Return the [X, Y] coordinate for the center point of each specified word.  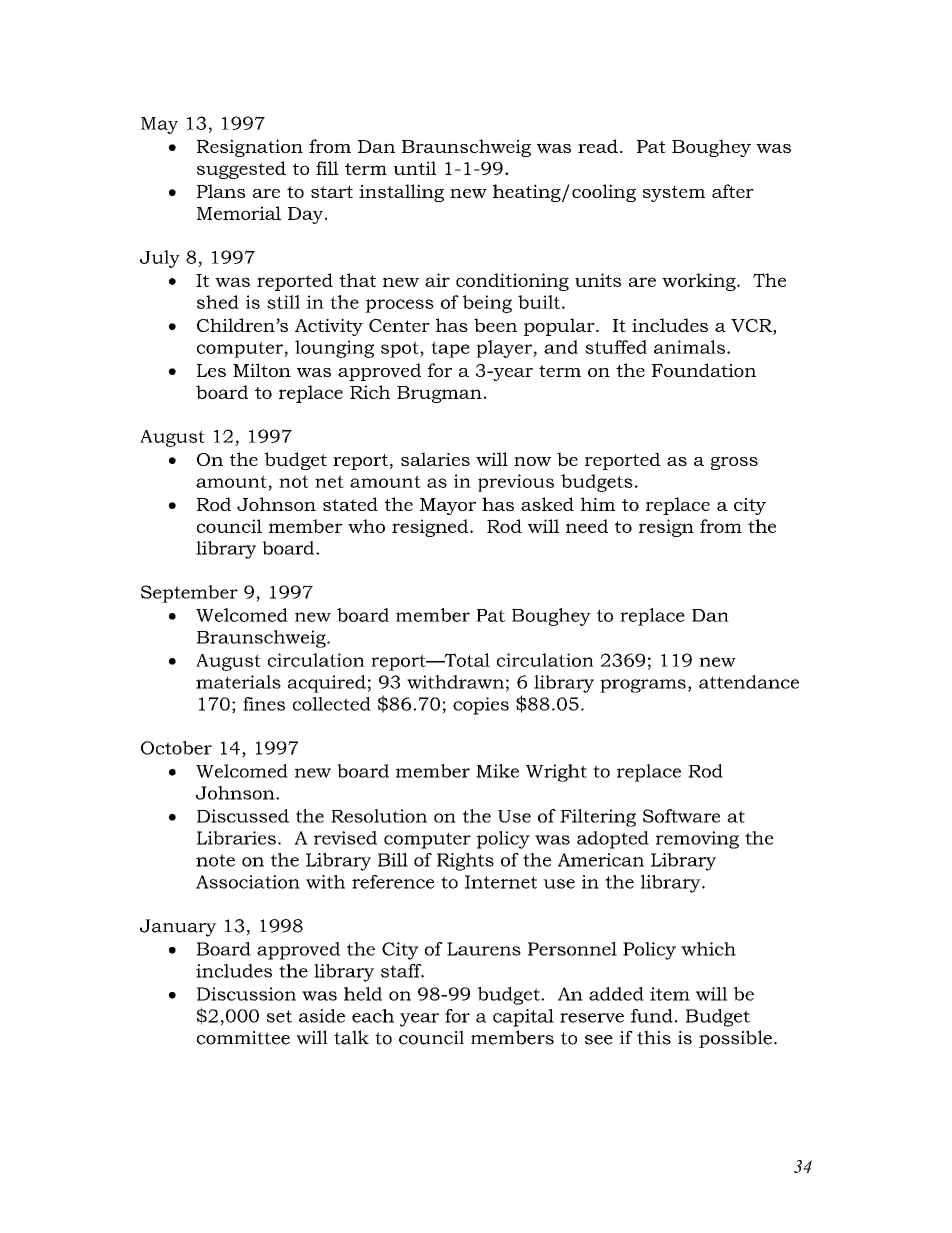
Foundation [704, 370]
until [414, 168]
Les [211, 370]
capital [523, 1018]
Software [681, 816]
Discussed [243, 816]
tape [450, 349]
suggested [241, 170]
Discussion [246, 994]
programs [643, 686]
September [189, 594]
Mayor [448, 506]
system [674, 194]
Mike [497, 771]
